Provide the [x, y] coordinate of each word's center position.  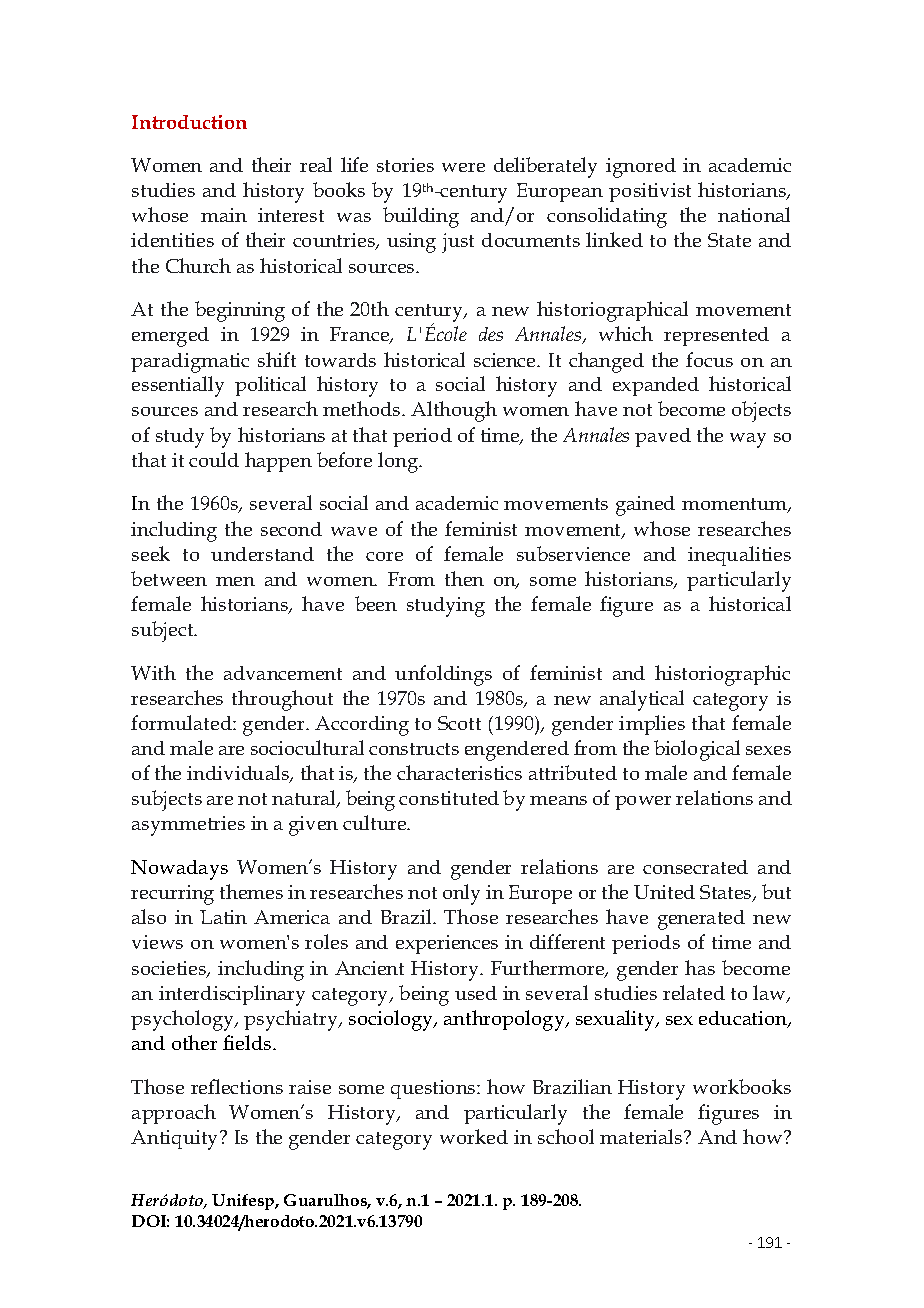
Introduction [189, 122]
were [463, 167]
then [464, 578]
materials [642, 1136]
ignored [641, 168]
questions [434, 1089]
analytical [642, 700]
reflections [237, 1086]
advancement [283, 673]
